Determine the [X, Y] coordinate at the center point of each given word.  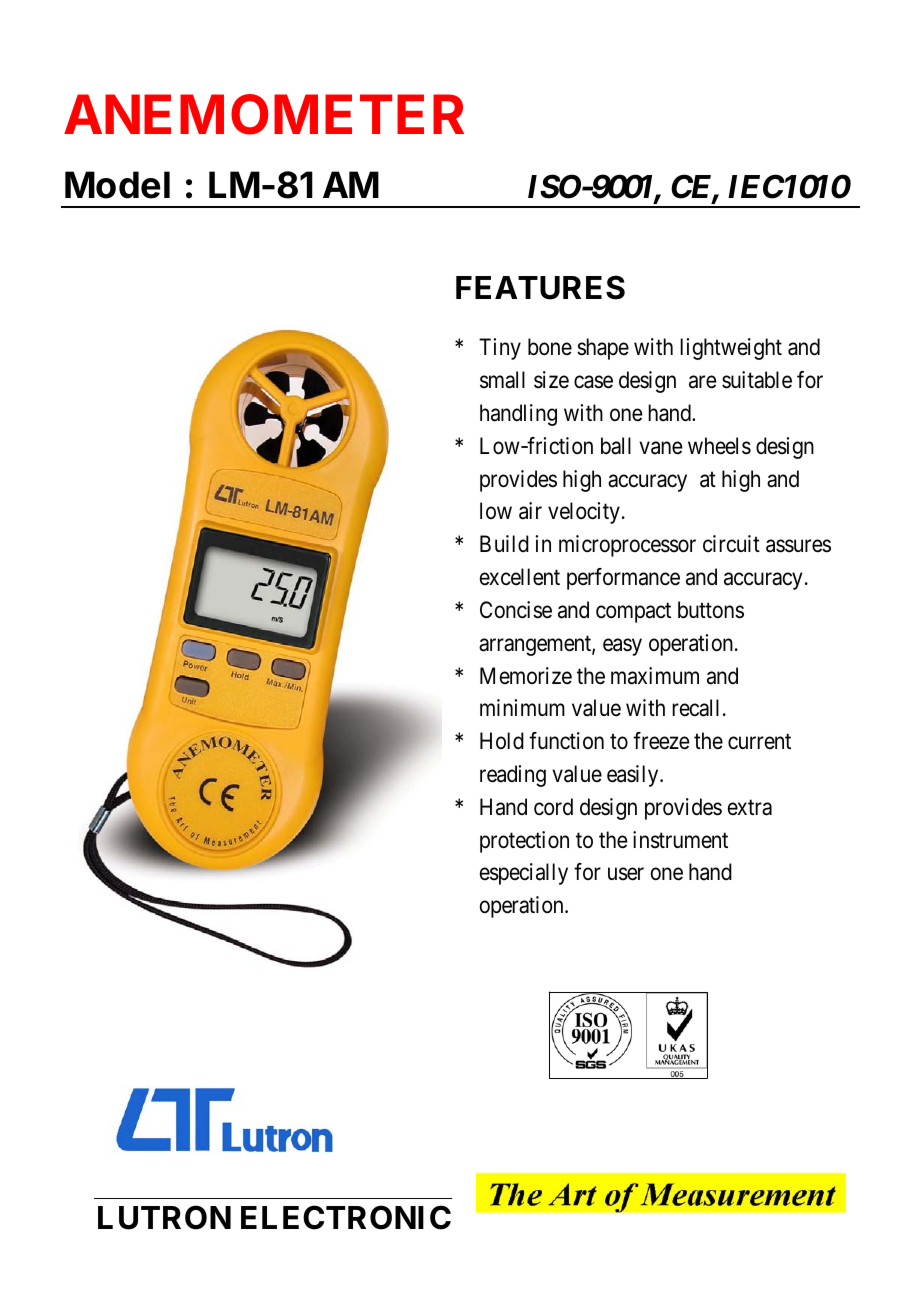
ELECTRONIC [346, 1217]
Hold [502, 741]
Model [117, 185]
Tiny [500, 349]
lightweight [731, 349]
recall [695, 708]
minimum [522, 707]
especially [524, 874]
